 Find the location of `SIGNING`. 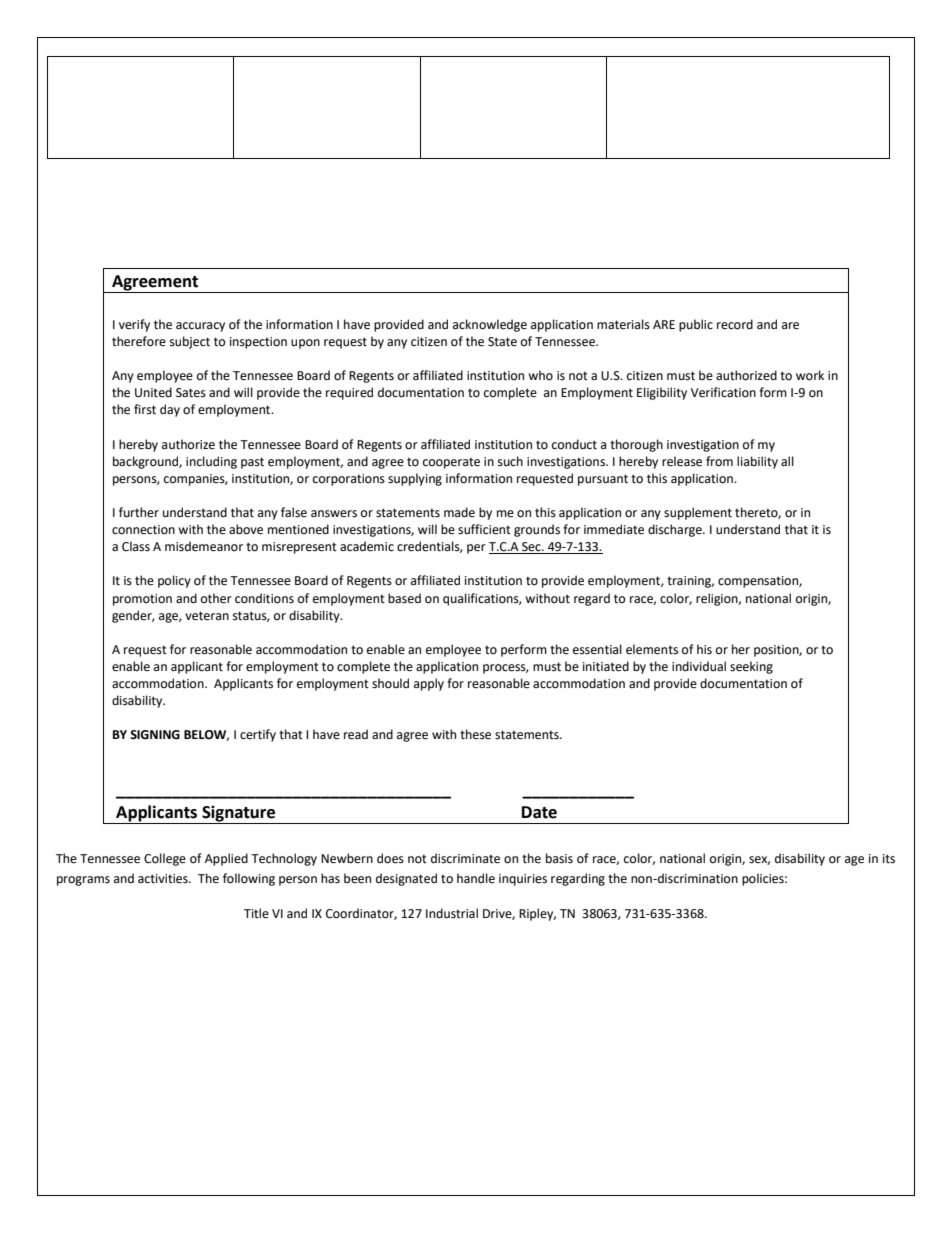

SIGNING is located at coordinates (155, 735).
